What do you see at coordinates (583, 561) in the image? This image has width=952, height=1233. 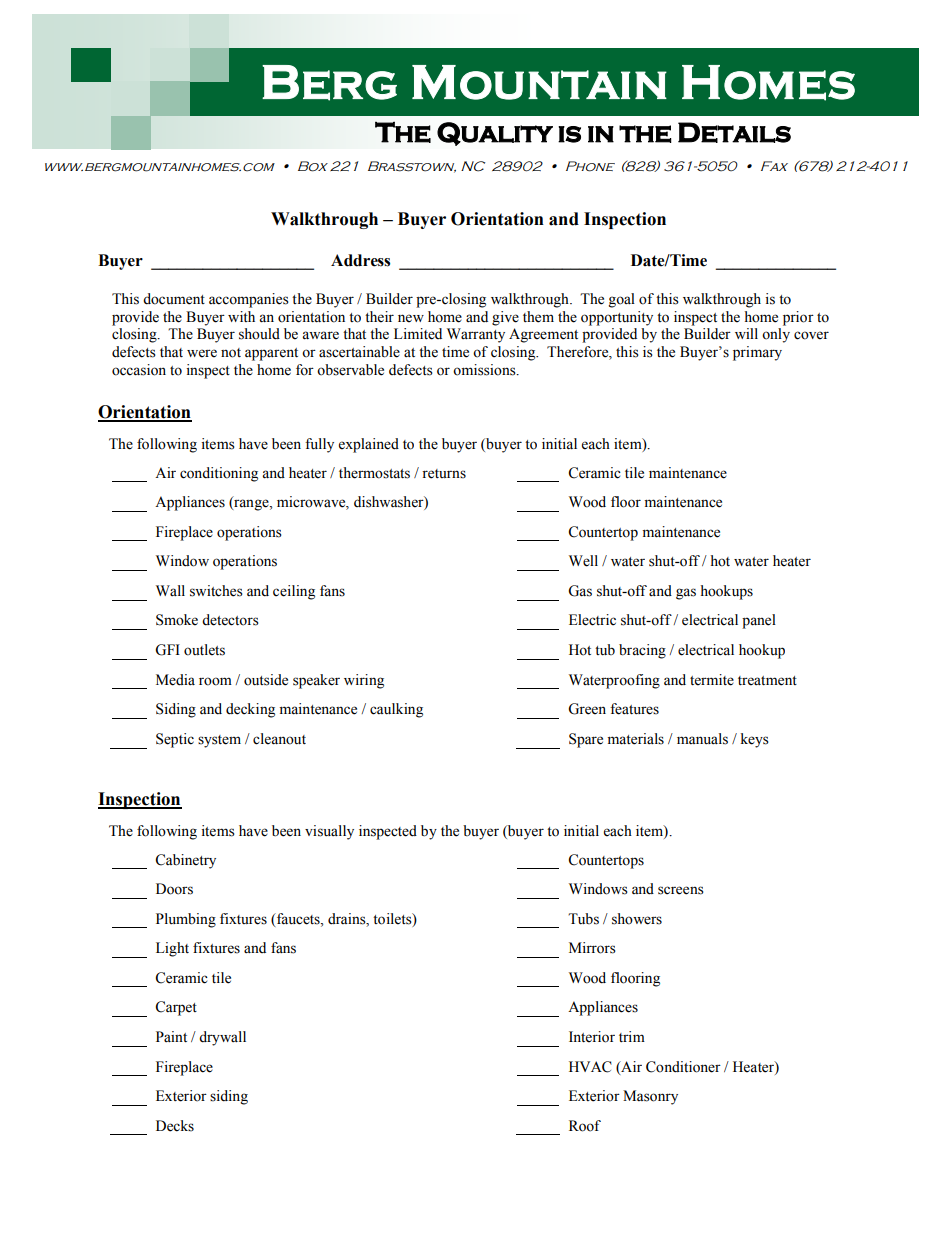 I see `Well` at bounding box center [583, 561].
